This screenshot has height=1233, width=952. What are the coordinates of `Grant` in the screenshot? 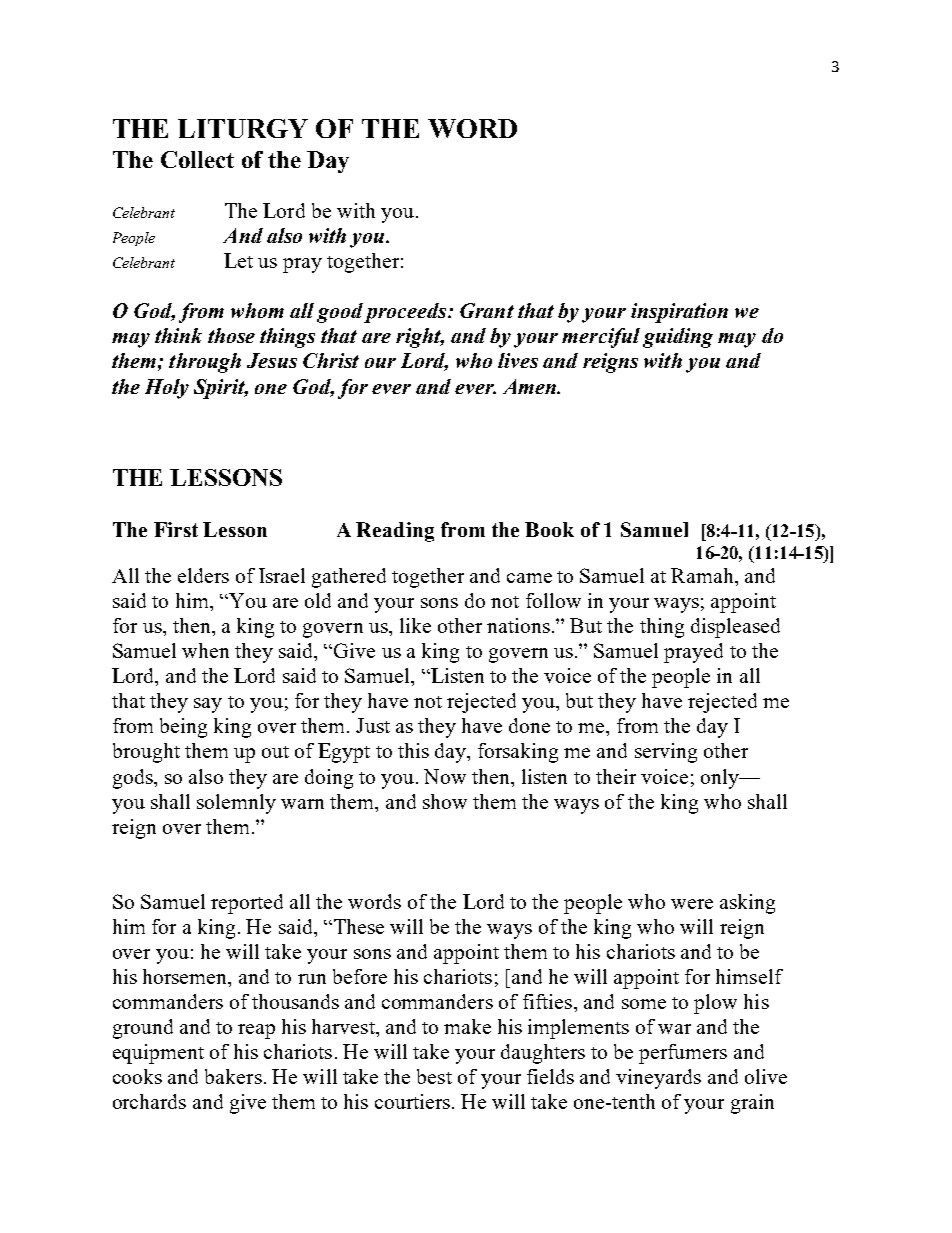 It's located at (487, 310).
